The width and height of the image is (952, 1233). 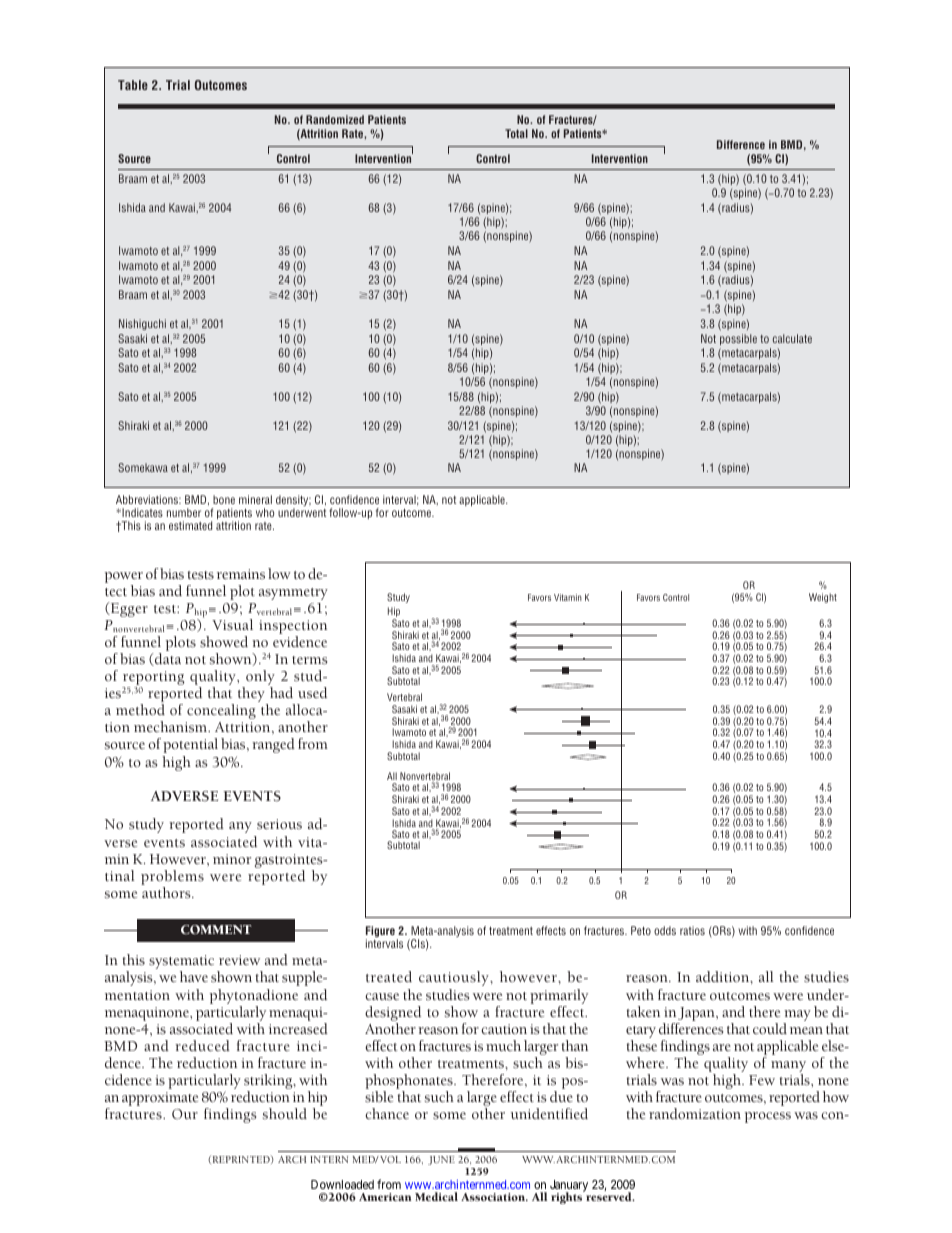 I want to click on terms, so click(x=309, y=660).
